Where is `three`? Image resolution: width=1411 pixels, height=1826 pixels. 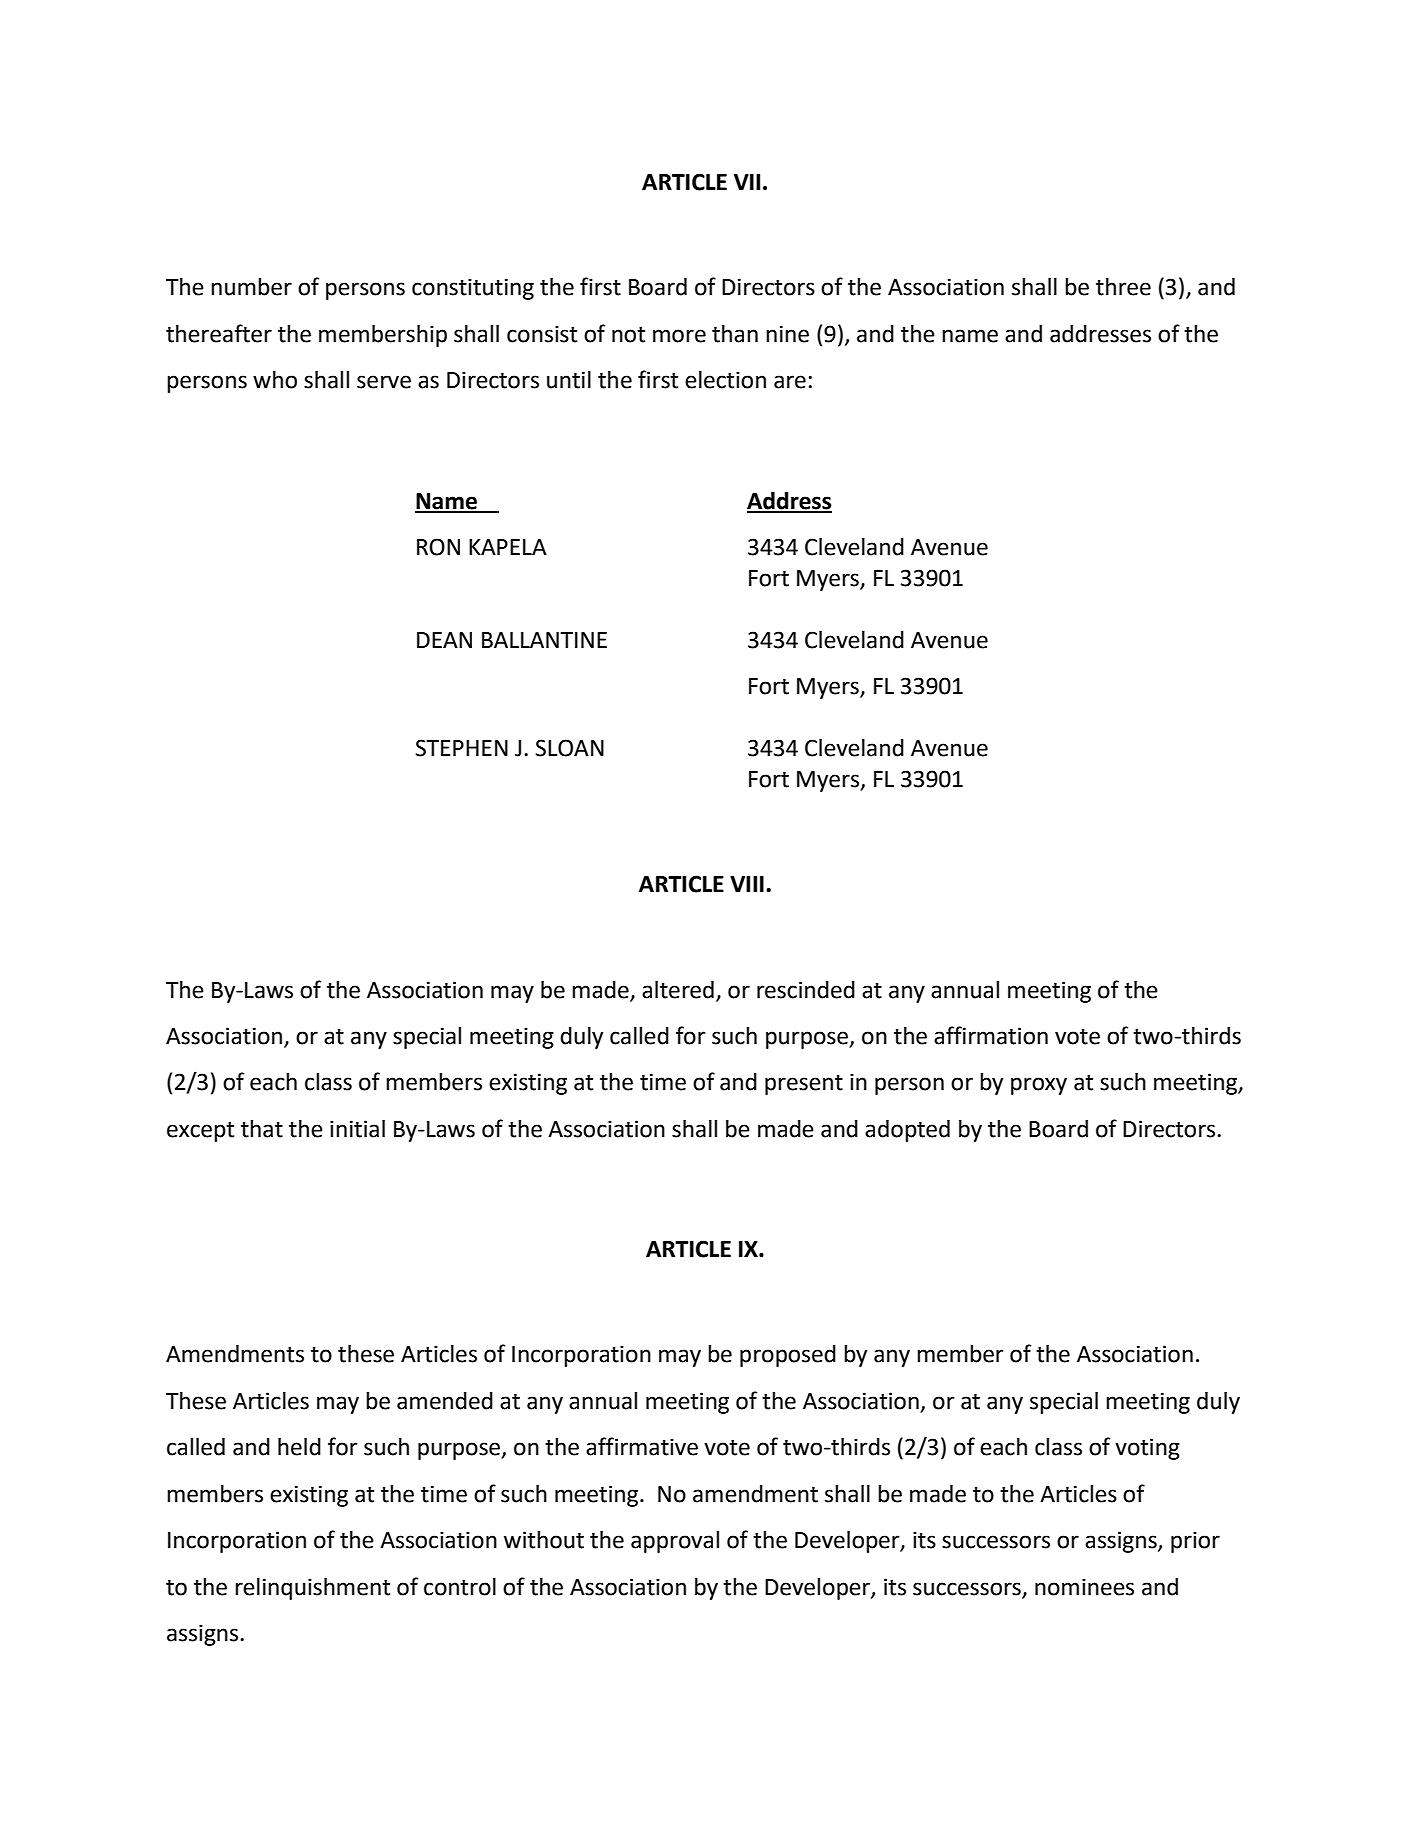 three is located at coordinates (1123, 287).
